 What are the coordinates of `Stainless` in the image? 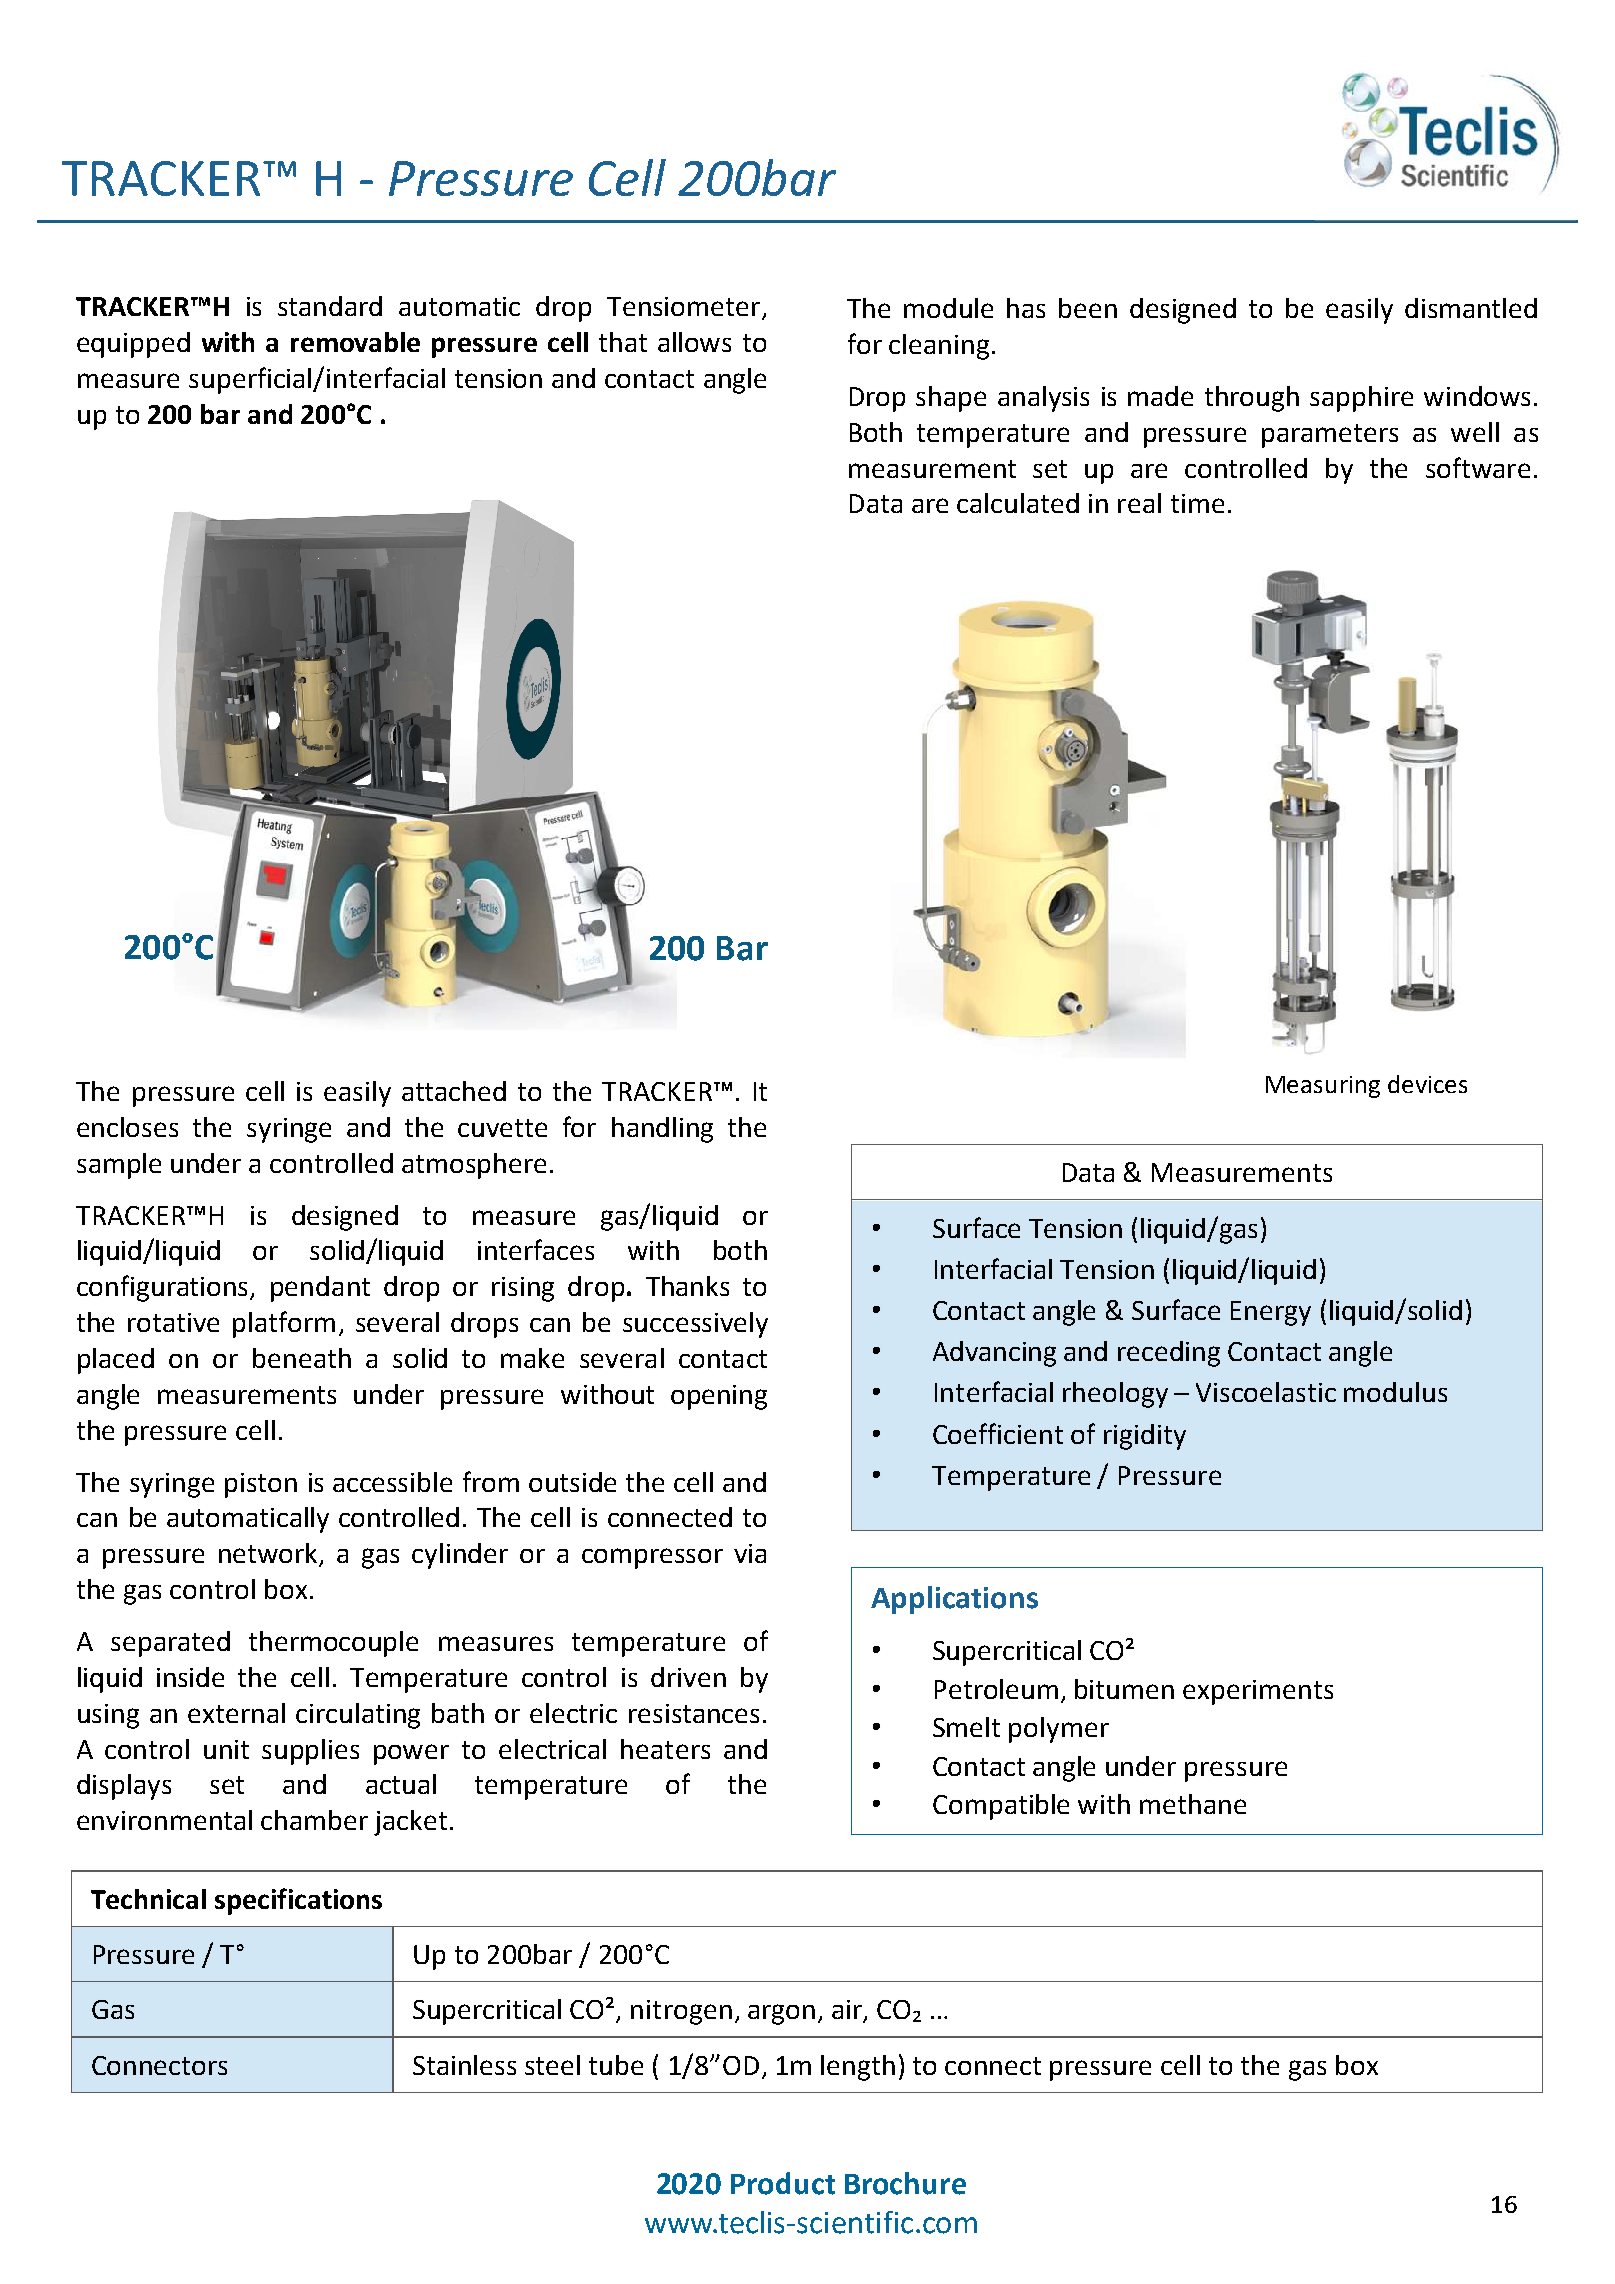 It's located at (464, 2065).
